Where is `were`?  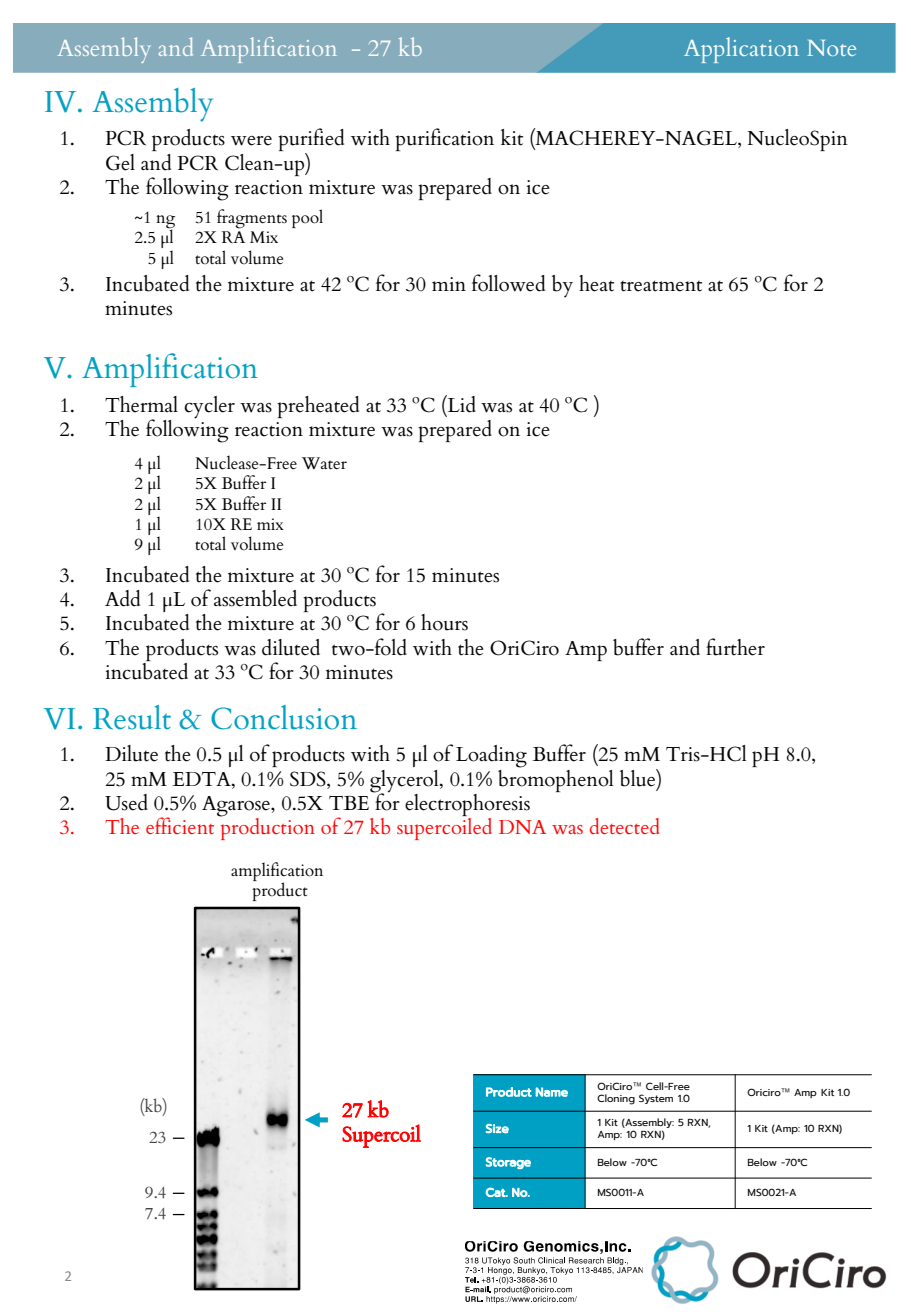 were is located at coordinates (251, 141).
